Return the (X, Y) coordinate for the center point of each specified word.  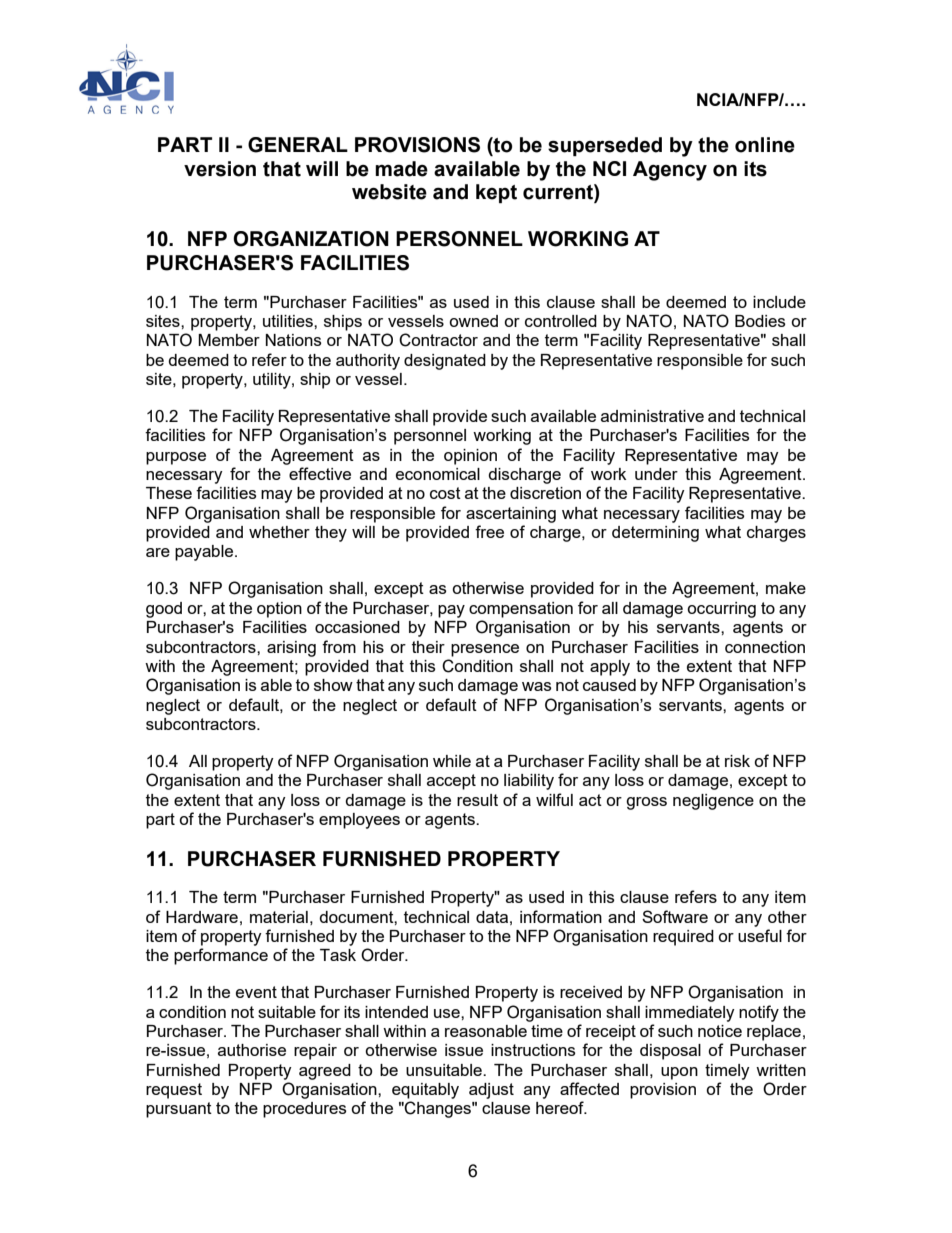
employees (359, 821)
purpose (176, 458)
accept (451, 782)
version (220, 169)
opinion (470, 457)
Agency (670, 171)
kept (496, 193)
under (656, 474)
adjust (491, 1091)
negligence (713, 802)
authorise (252, 1050)
